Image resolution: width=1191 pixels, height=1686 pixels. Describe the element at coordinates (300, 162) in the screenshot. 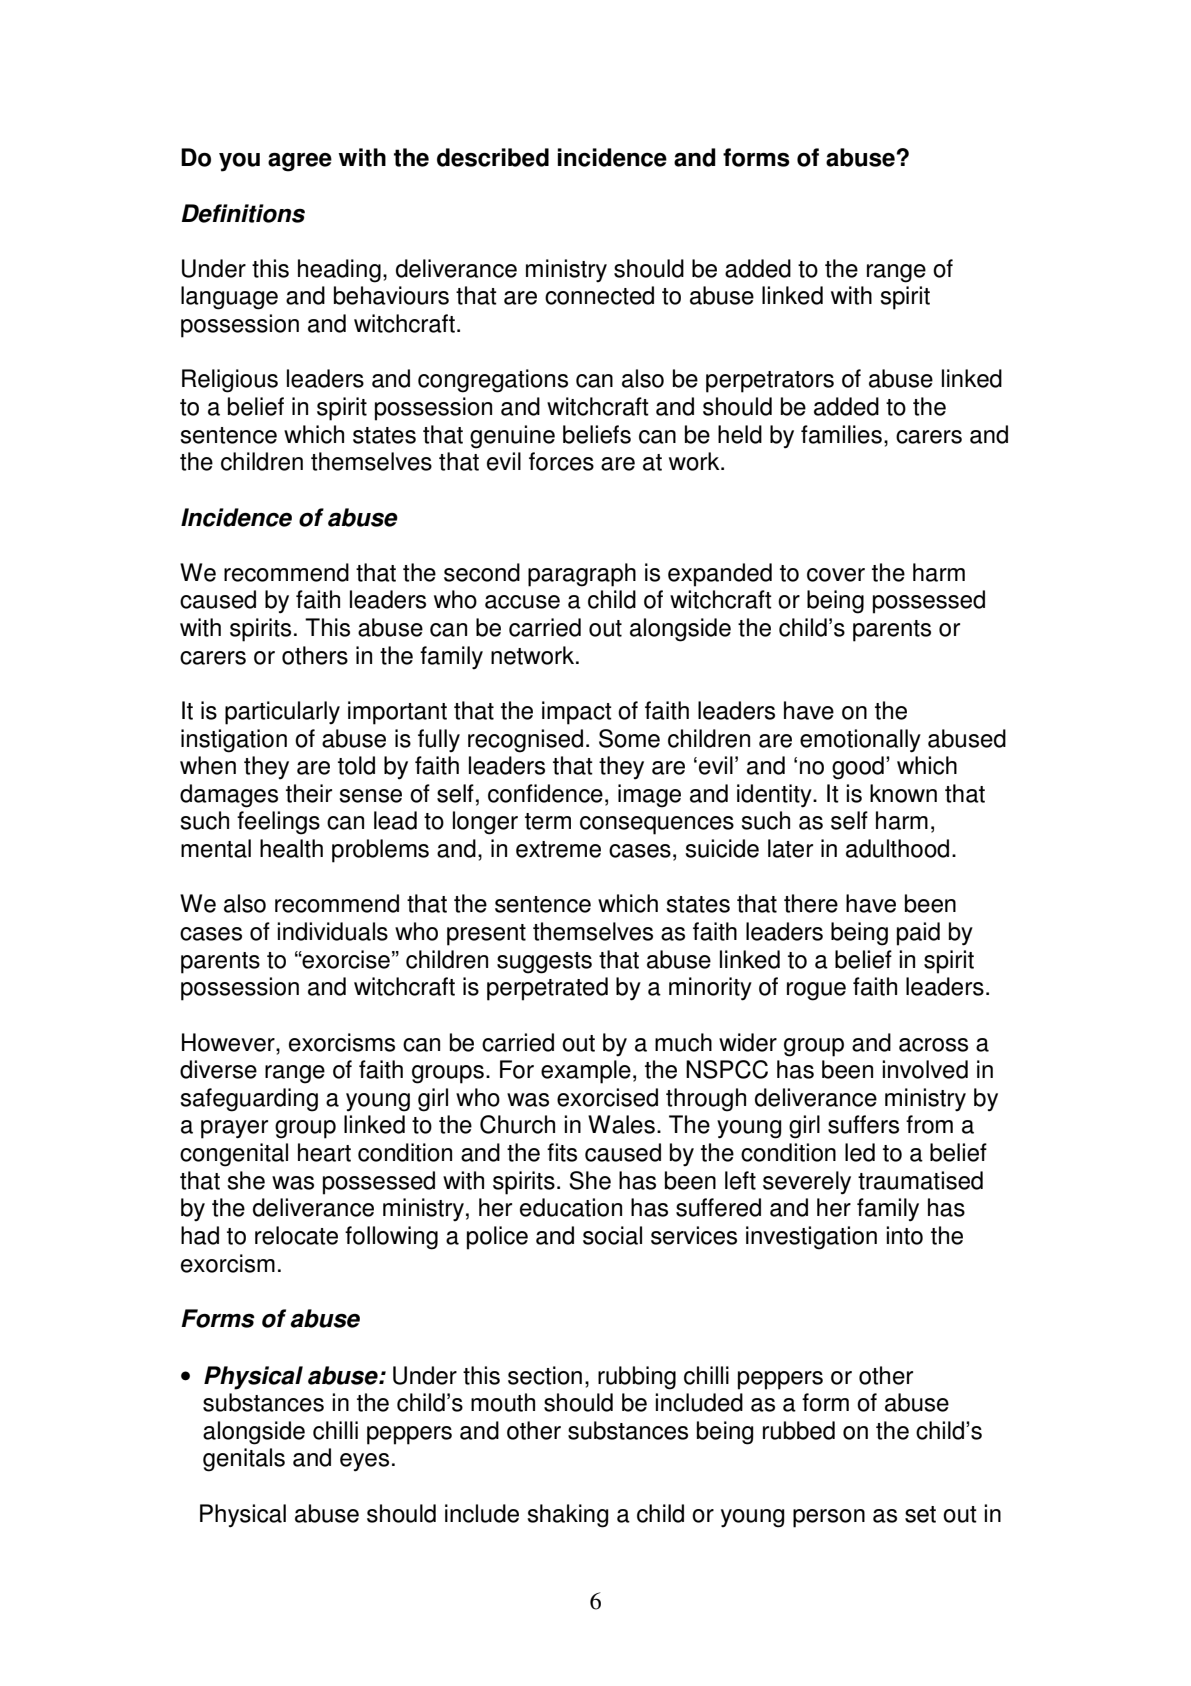

I see `agree` at that location.
